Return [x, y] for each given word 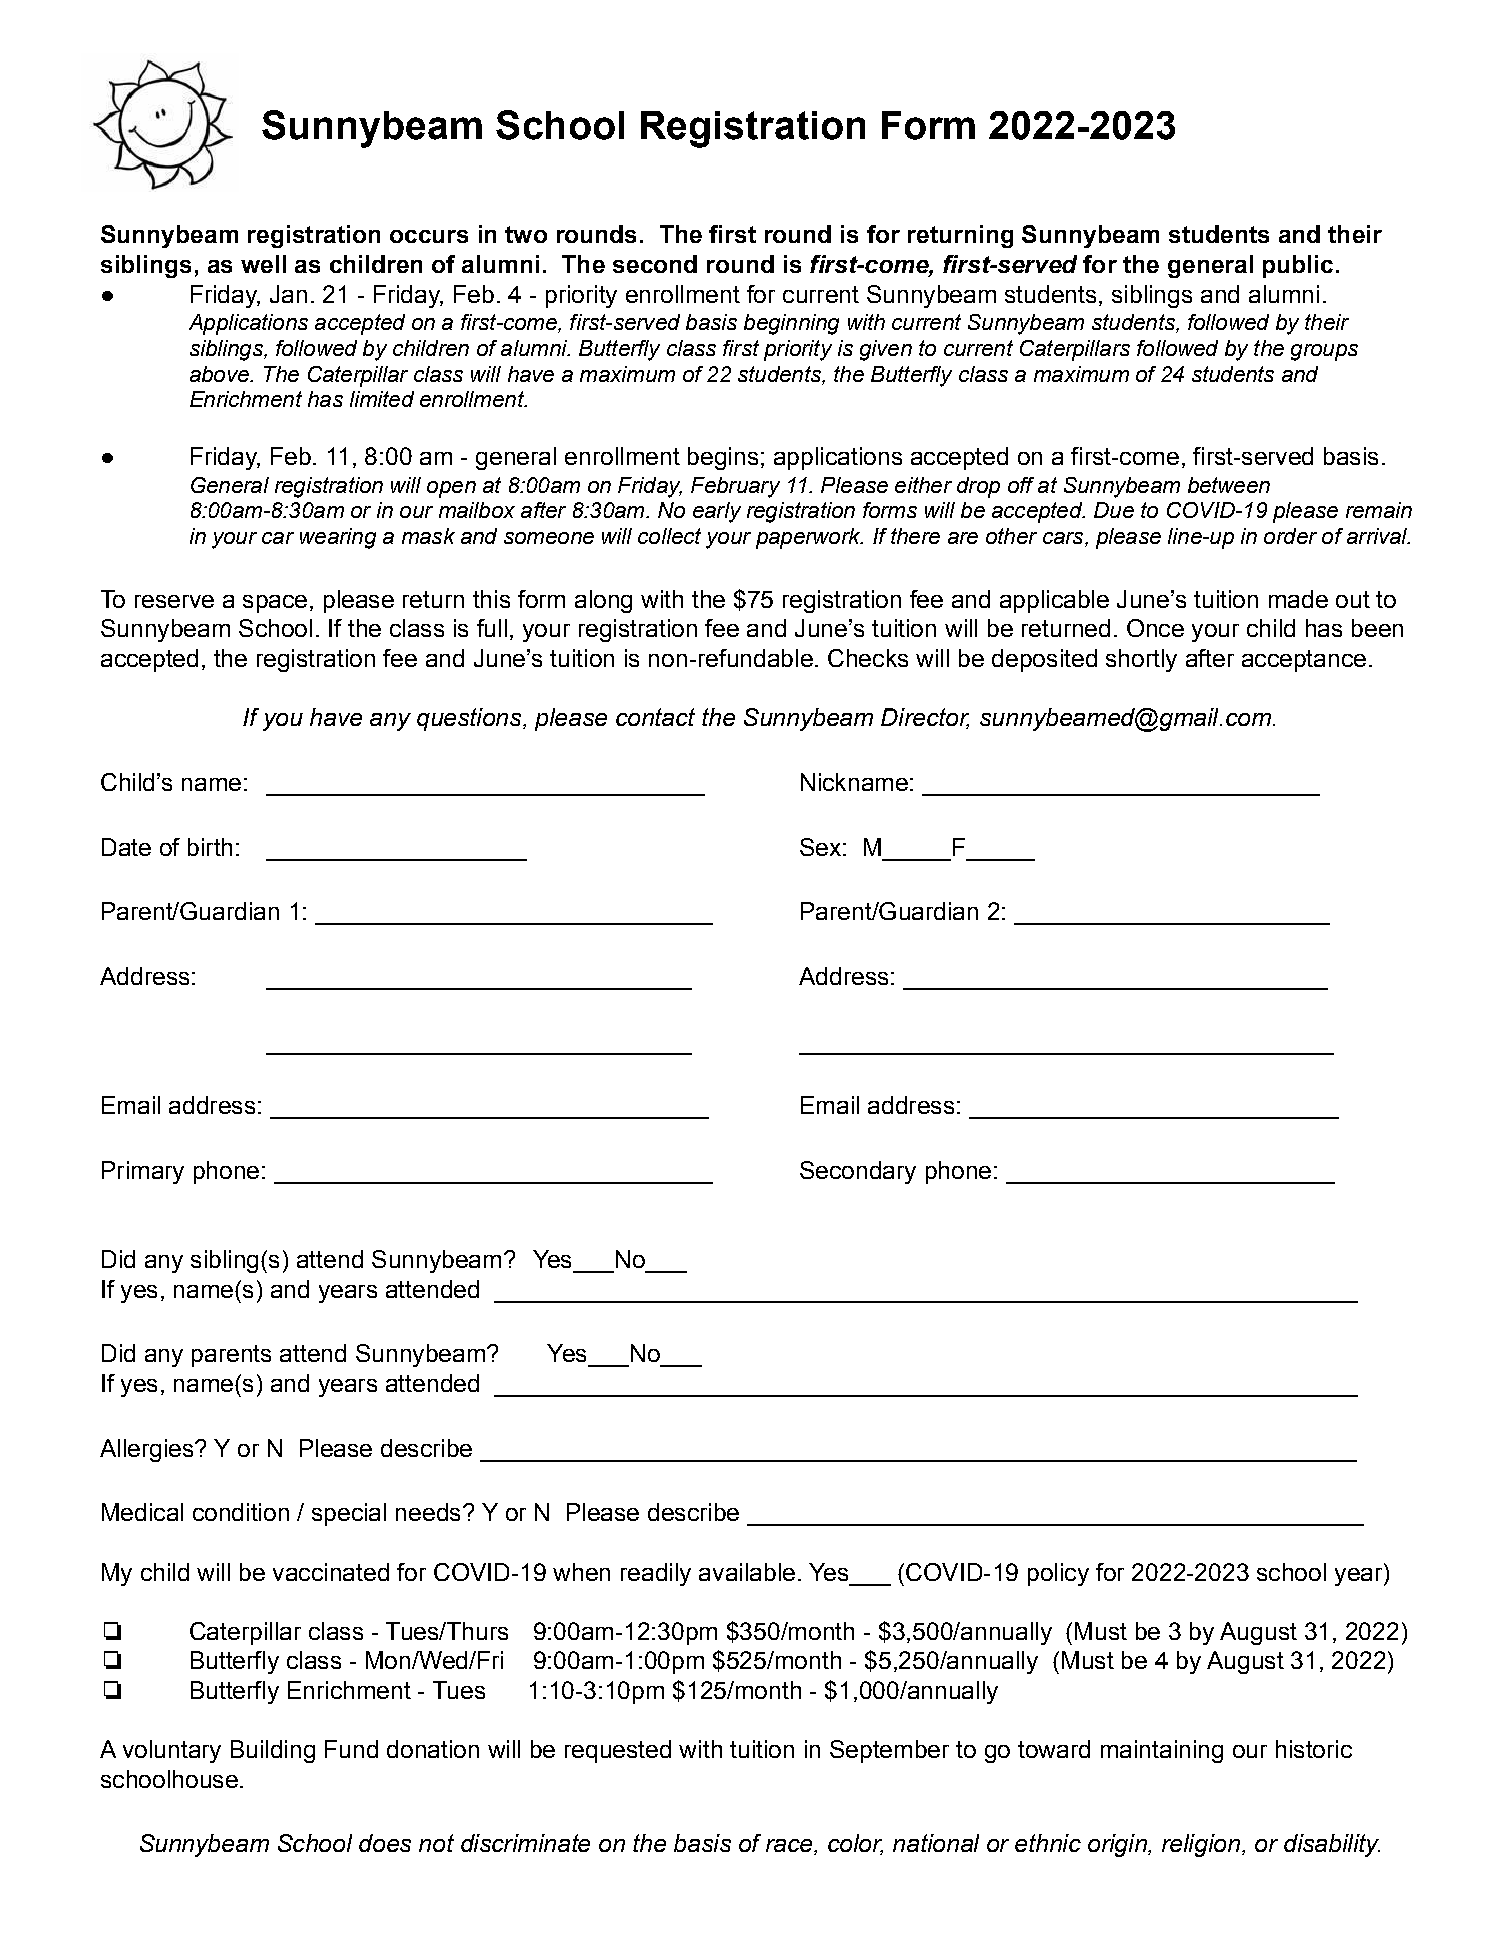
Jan [288, 294]
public [1298, 266]
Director [925, 718]
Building [273, 1751]
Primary [143, 1172]
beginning [791, 324]
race [790, 1847]
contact [655, 717]
